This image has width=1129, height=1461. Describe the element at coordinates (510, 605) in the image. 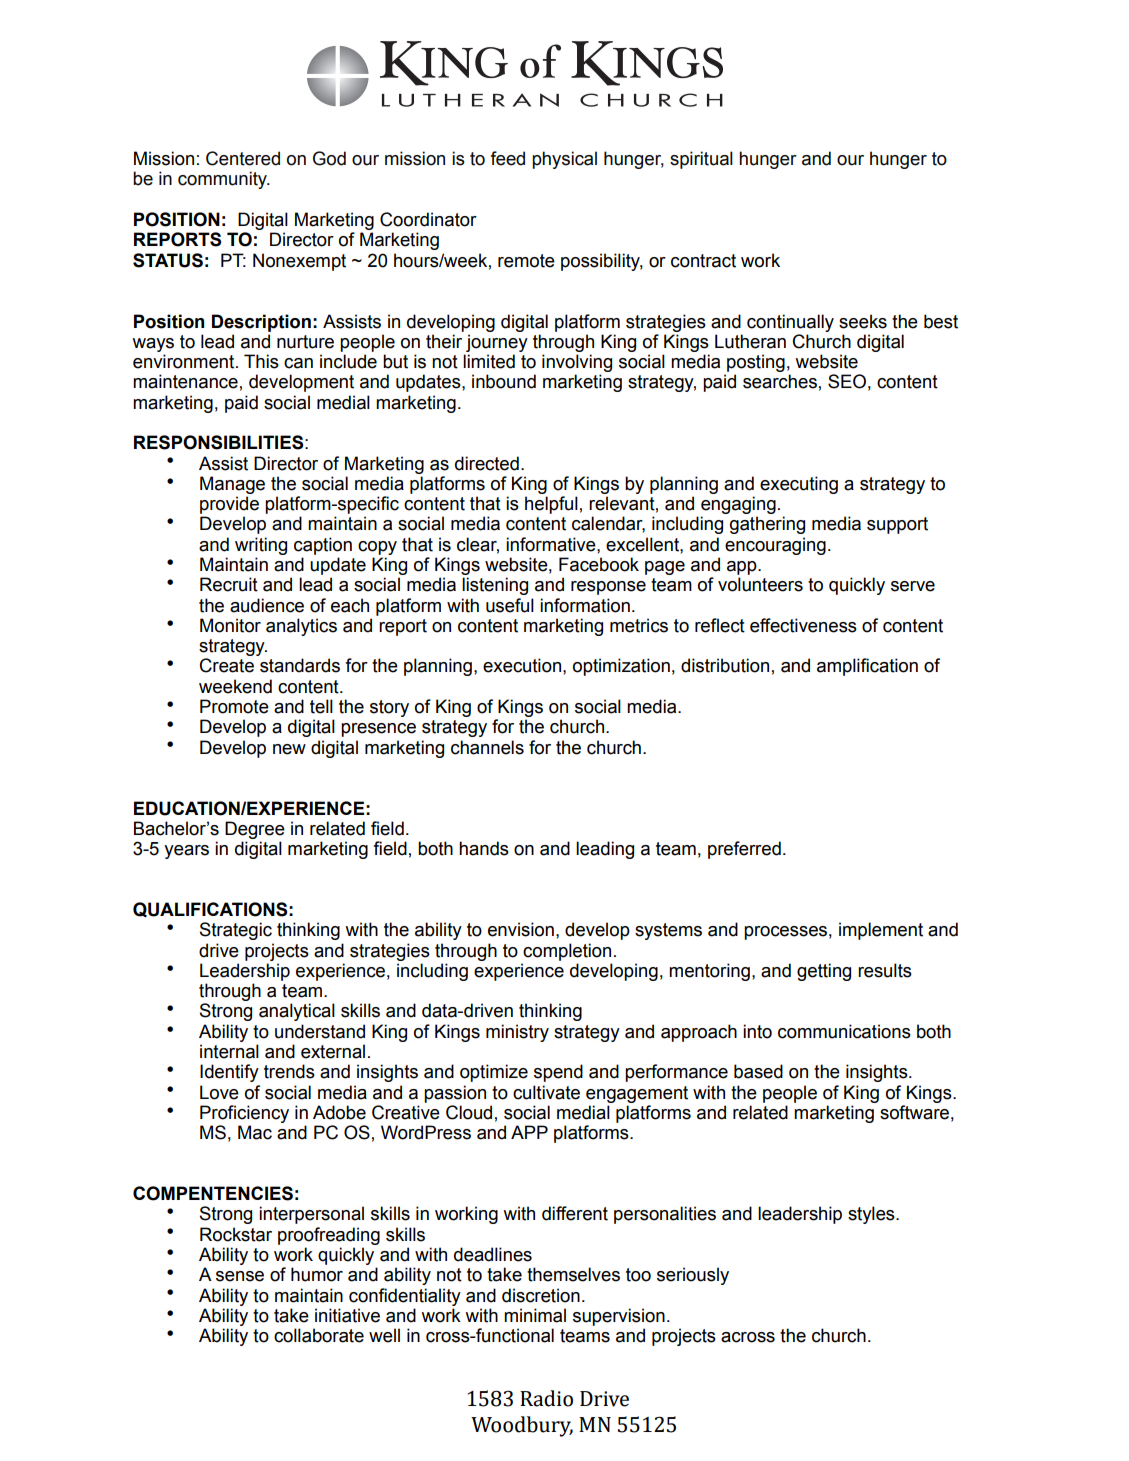

I see `useful` at that location.
